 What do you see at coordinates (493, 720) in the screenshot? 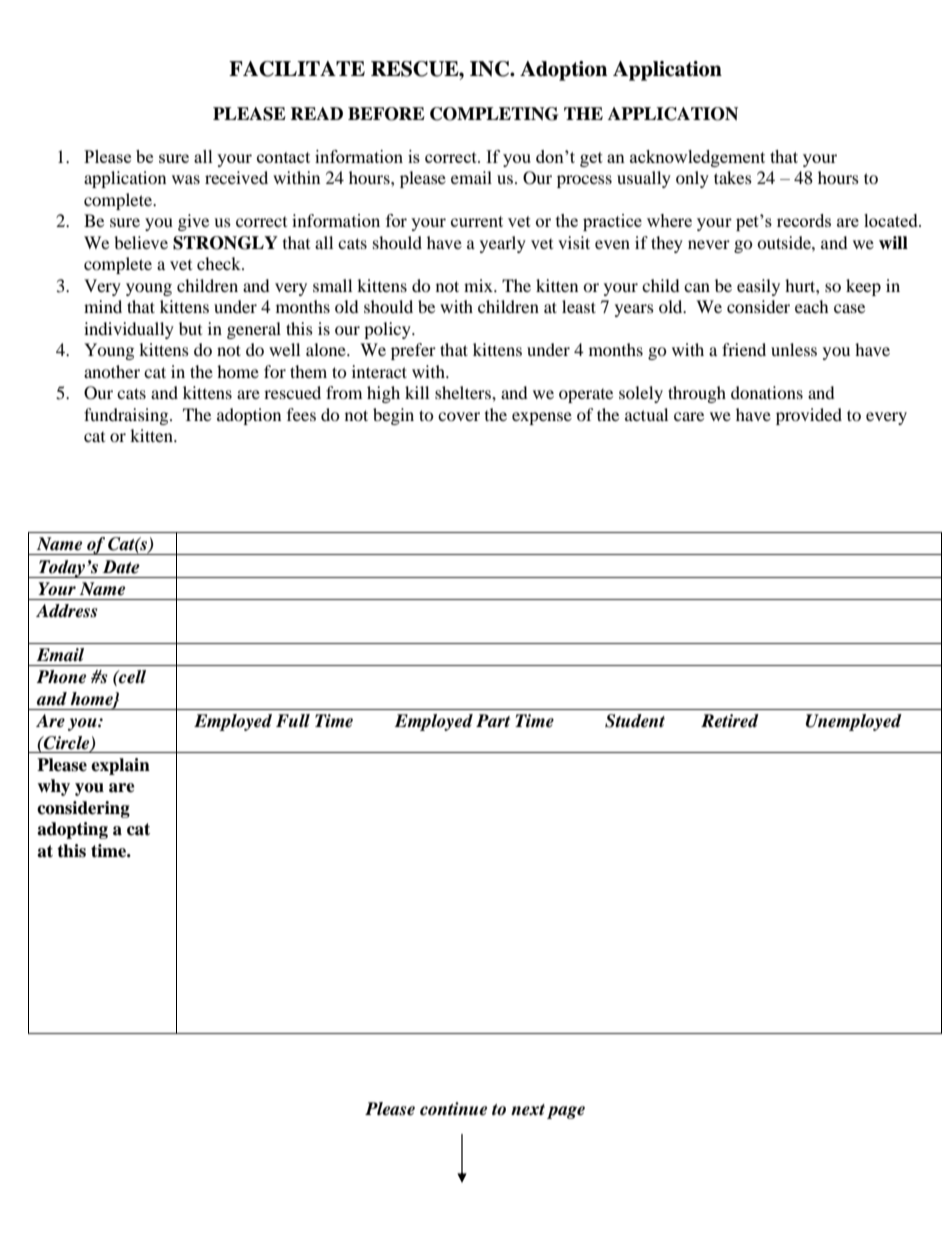
I see `Part` at bounding box center [493, 720].
